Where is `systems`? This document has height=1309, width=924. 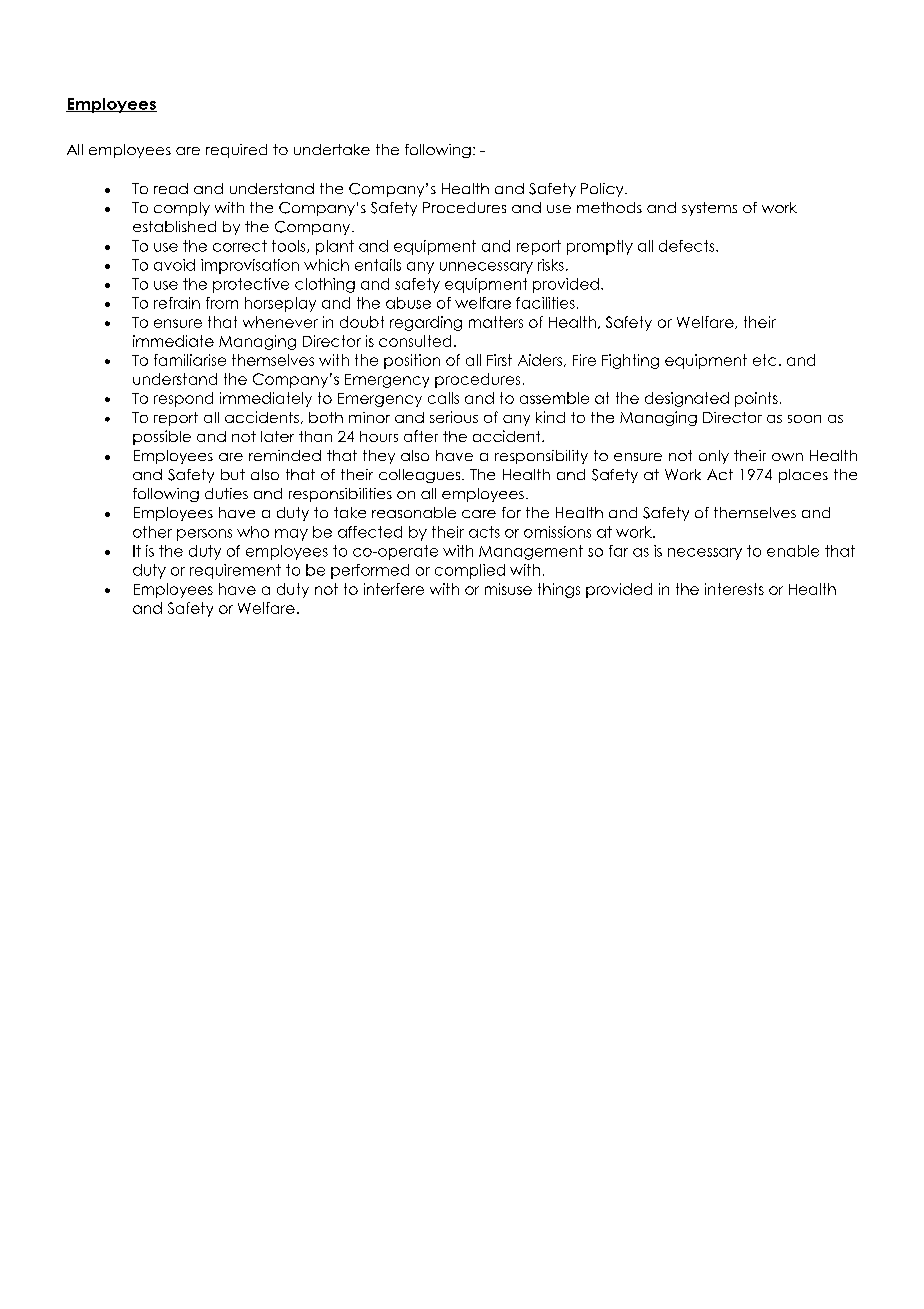
systems is located at coordinates (709, 209).
